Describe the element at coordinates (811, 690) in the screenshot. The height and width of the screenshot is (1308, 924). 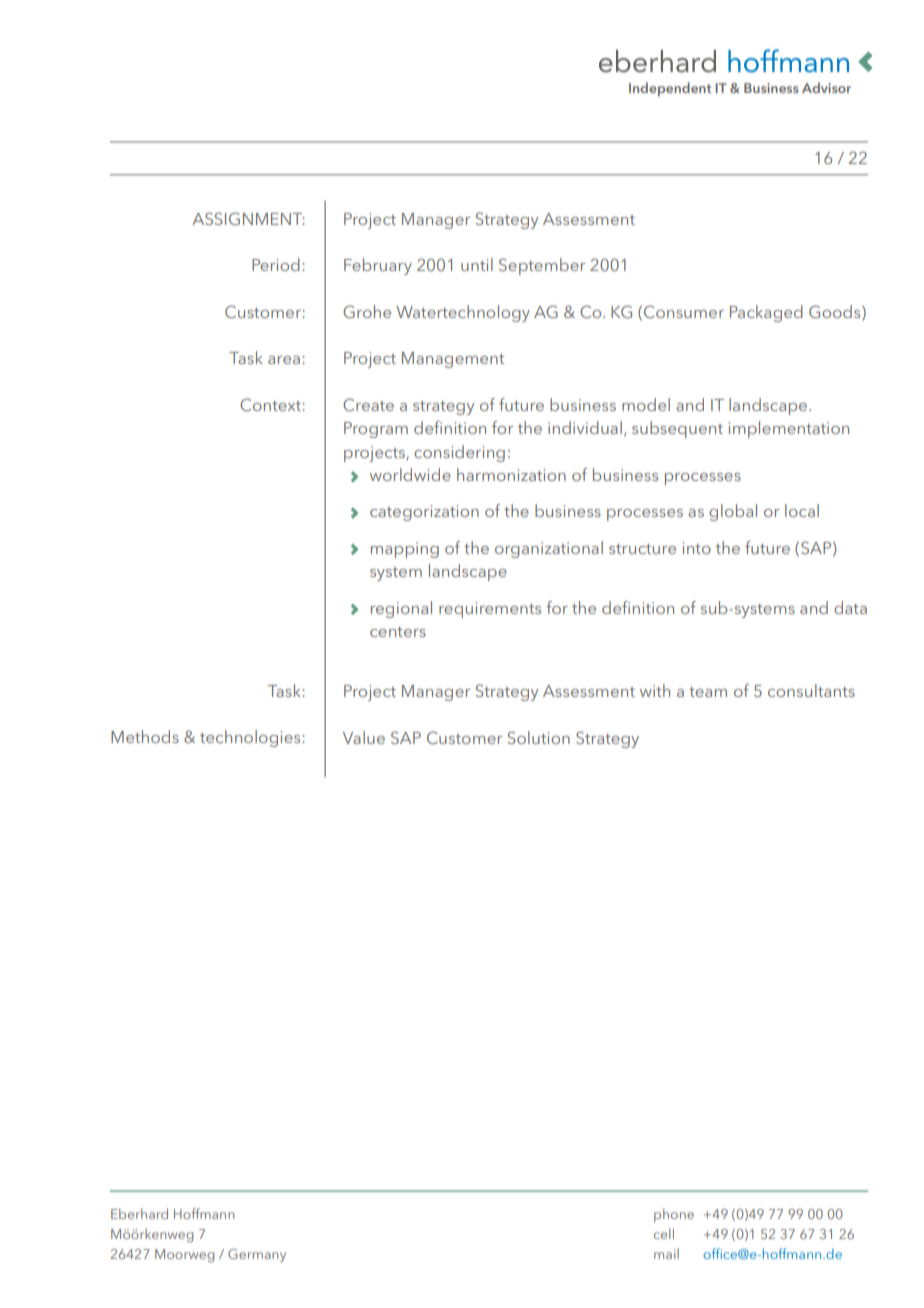
I see `consultants` at that location.
